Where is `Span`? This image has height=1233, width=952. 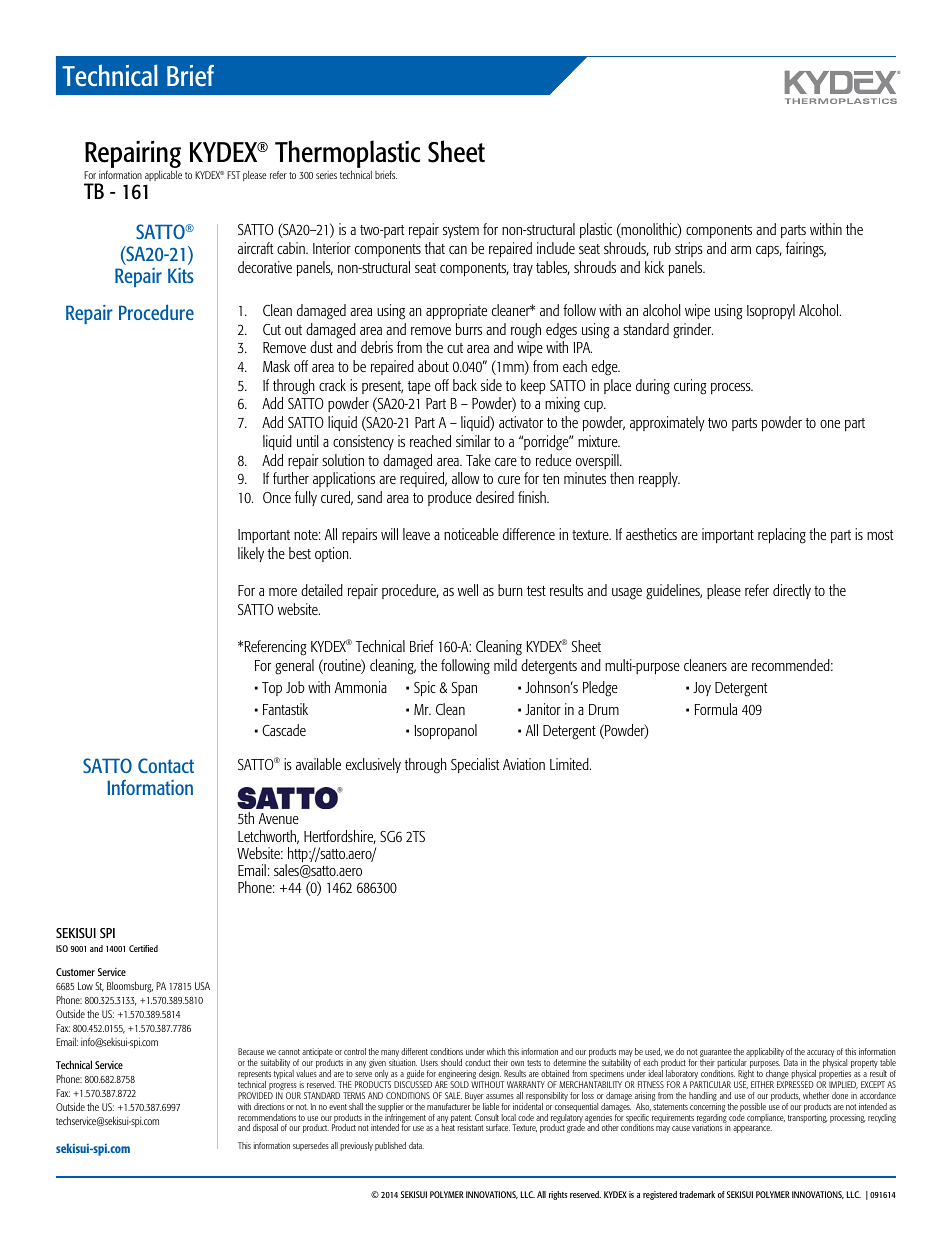
Span is located at coordinates (464, 689).
